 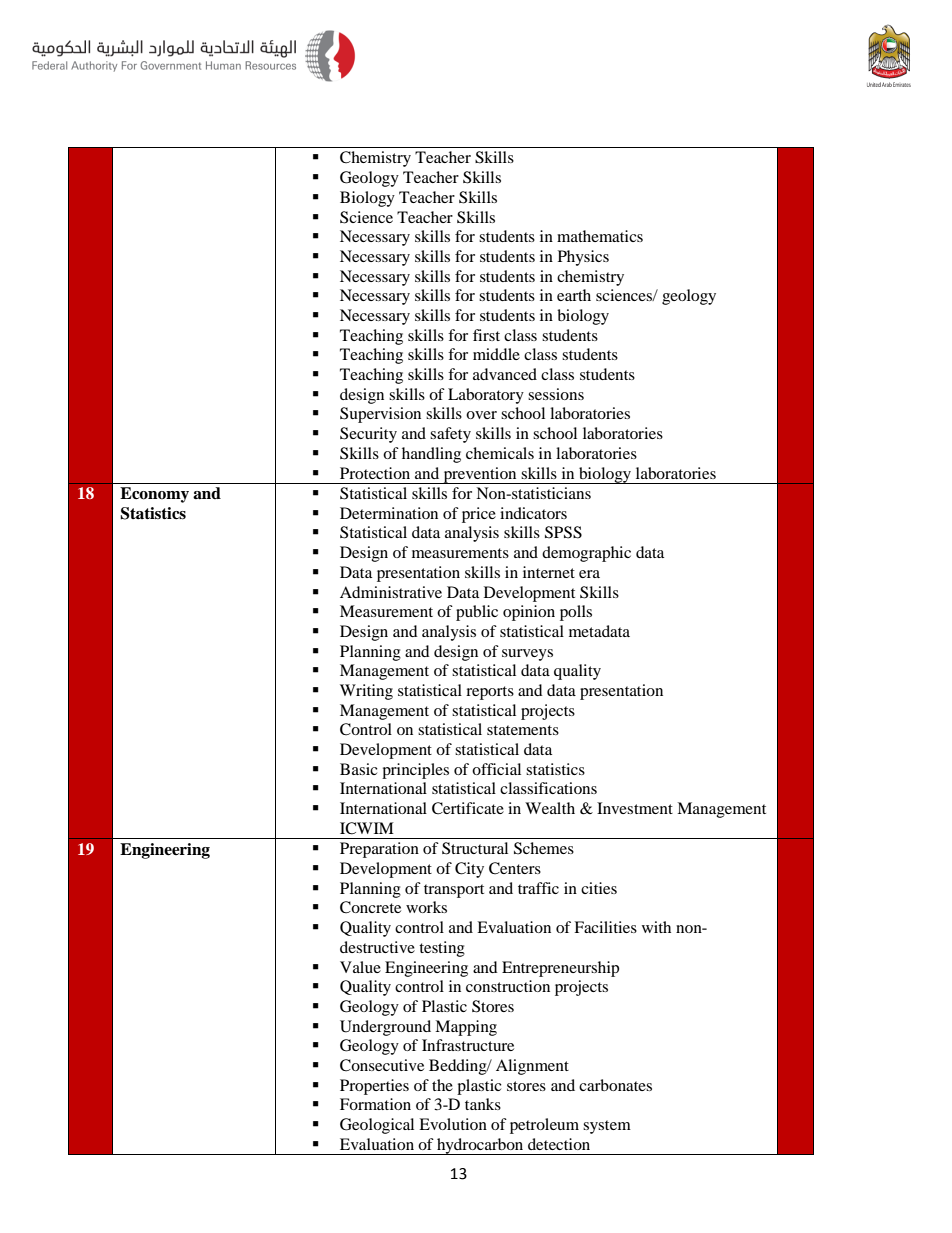 What do you see at coordinates (486, 335) in the image?
I see `first` at bounding box center [486, 335].
